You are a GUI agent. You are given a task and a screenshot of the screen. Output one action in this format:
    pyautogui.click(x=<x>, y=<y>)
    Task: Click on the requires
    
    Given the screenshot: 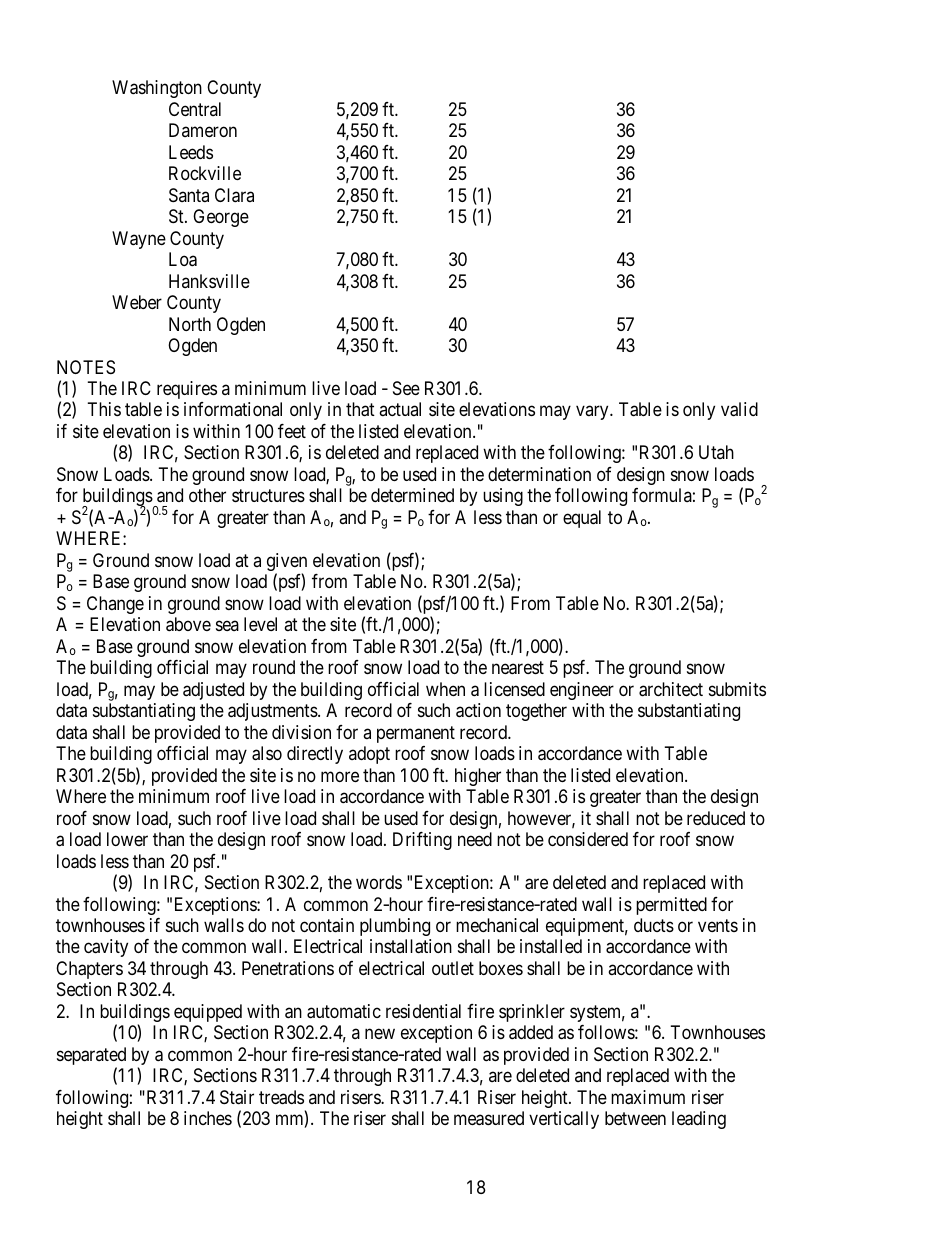 What is the action you would take?
    pyautogui.click(x=187, y=390)
